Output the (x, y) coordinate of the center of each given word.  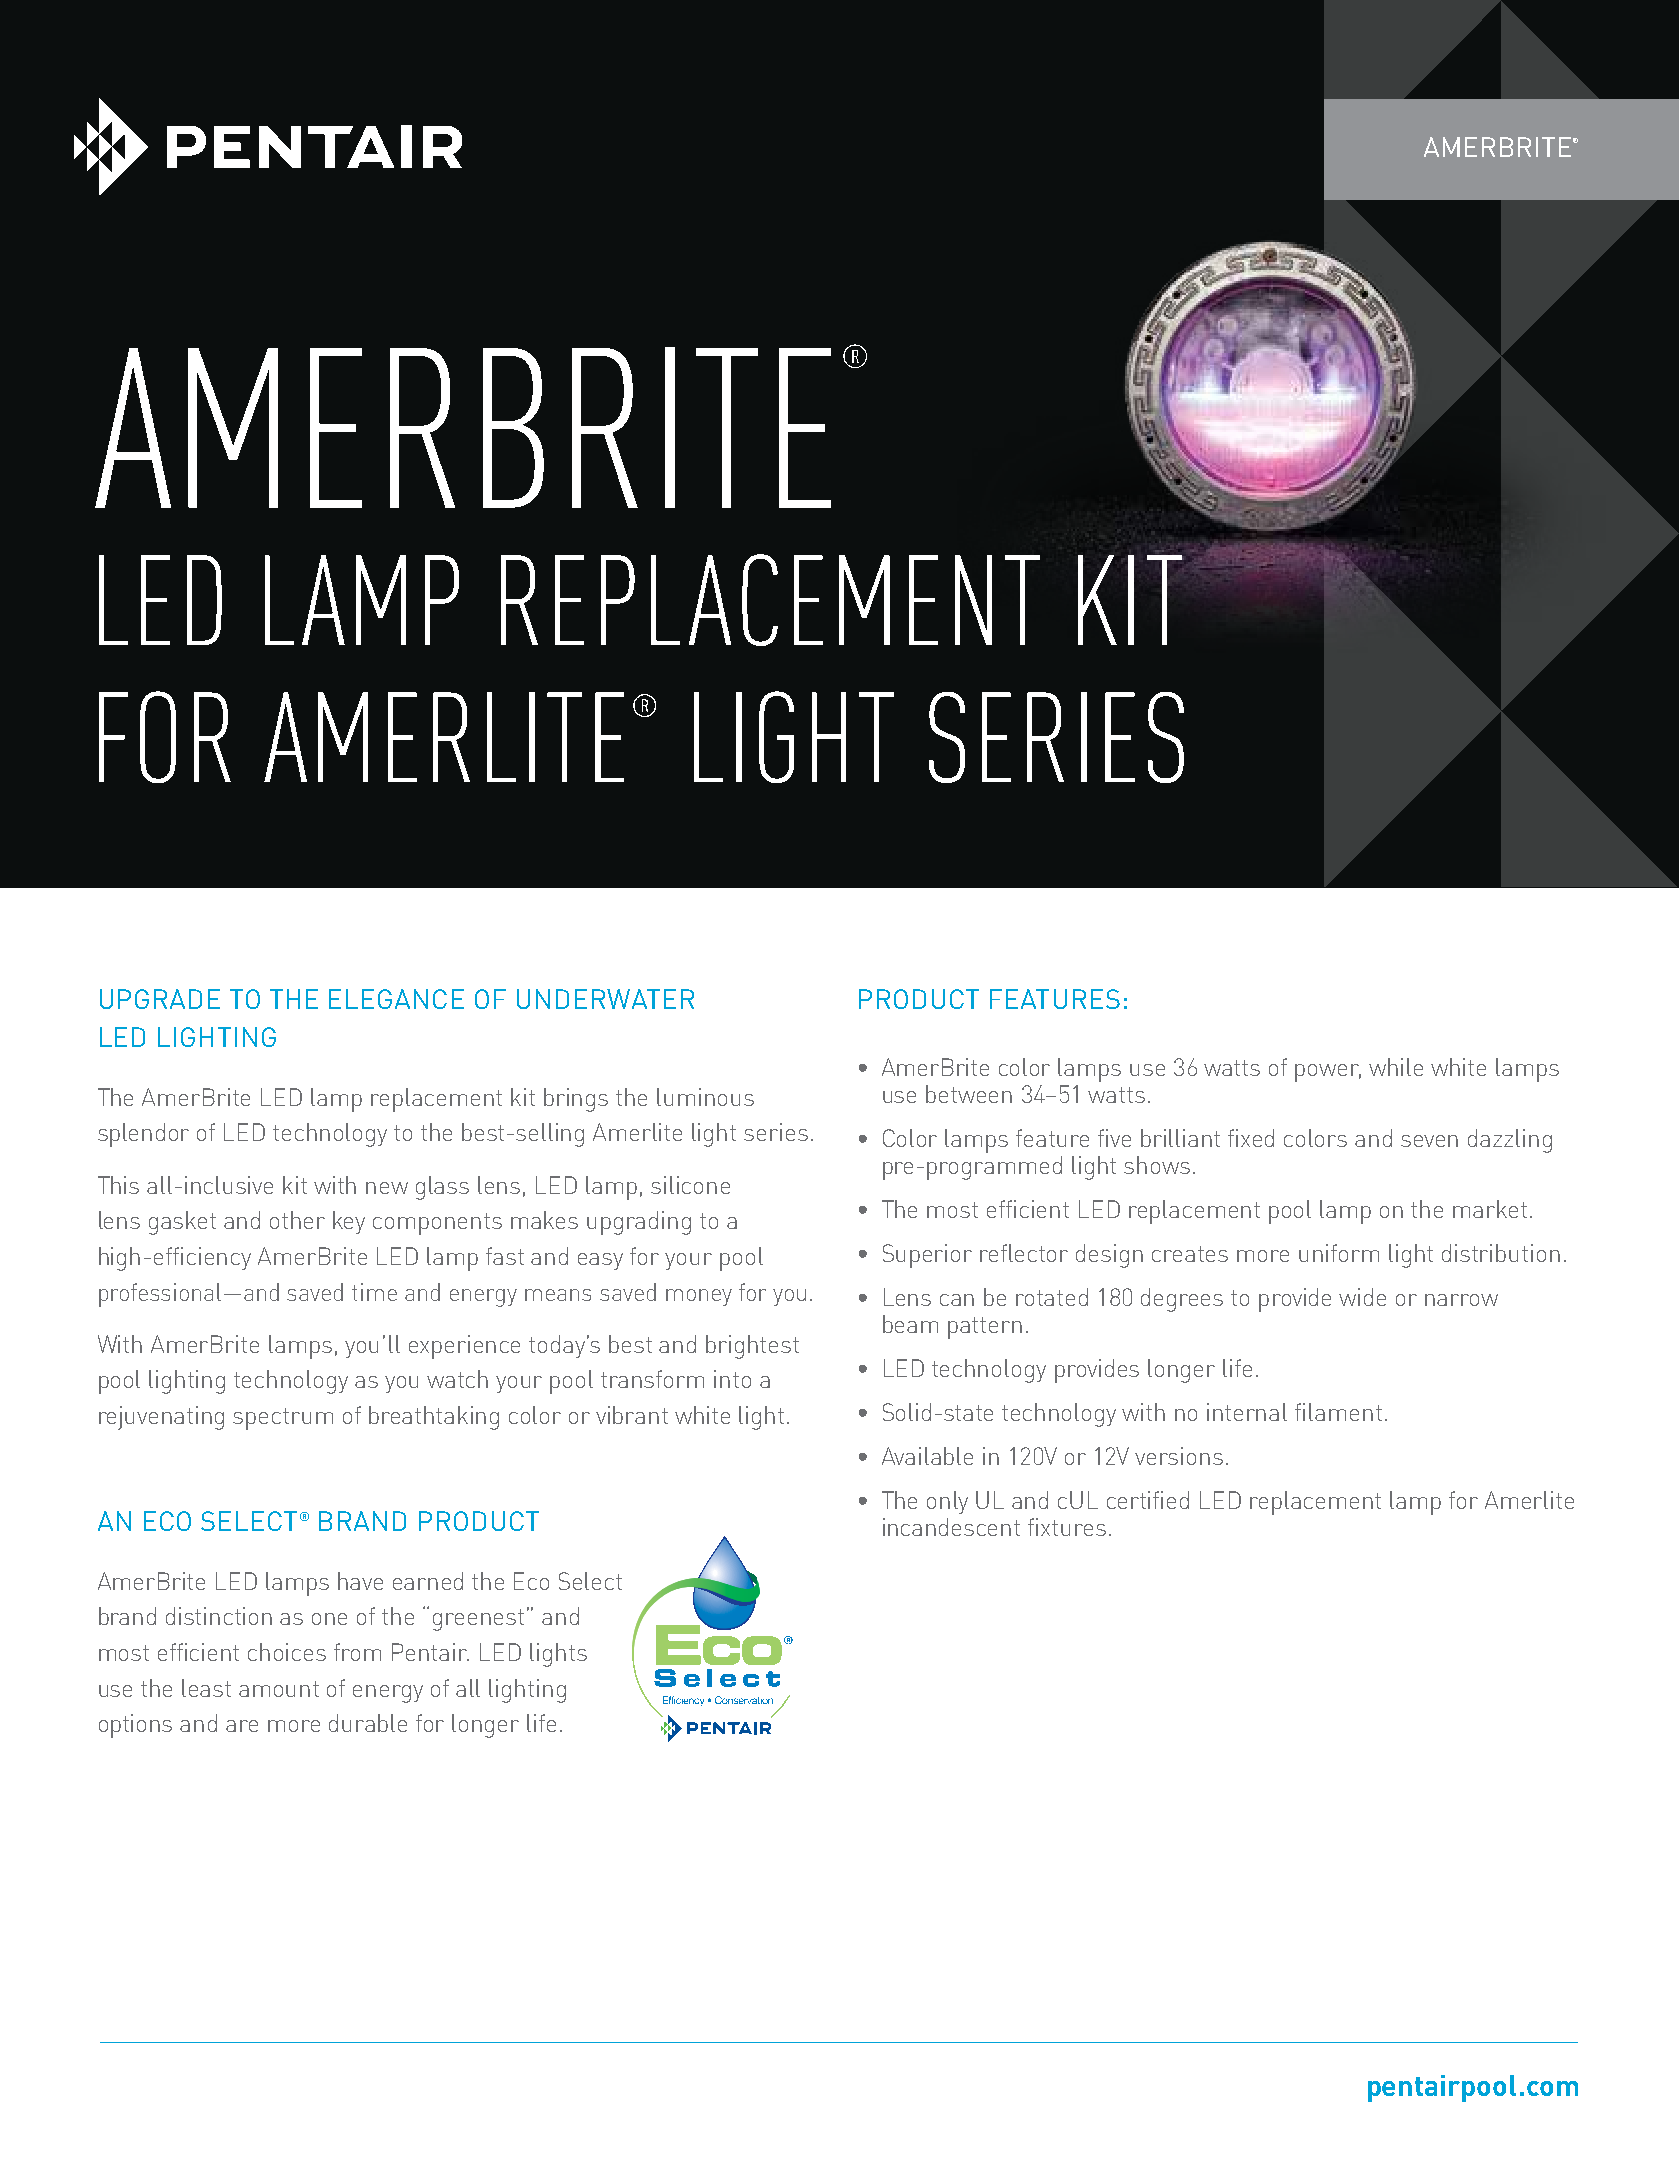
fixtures (1067, 1527)
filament (1338, 1412)
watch (457, 1379)
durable (368, 1723)
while (1396, 1067)
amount (279, 1689)
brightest (752, 1347)
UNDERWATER (605, 999)
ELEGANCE (396, 999)
